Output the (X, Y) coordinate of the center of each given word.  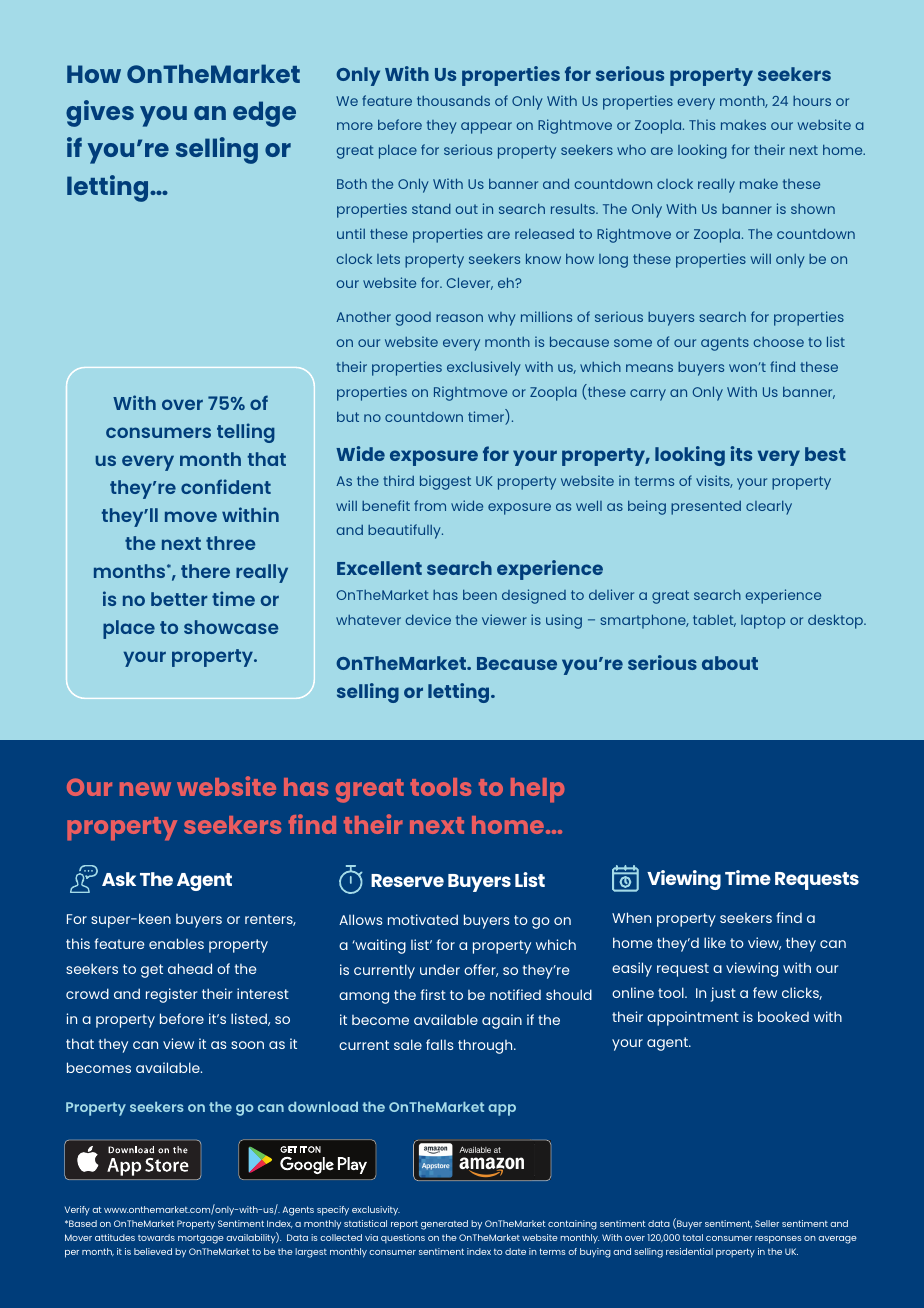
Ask (119, 879)
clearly (769, 508)
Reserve (407, 880)
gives (100, 113)
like (715, 942)
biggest (445, 482)
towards (156, 1237)
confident (226, 486)
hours (812, 101)
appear (486, 128)
